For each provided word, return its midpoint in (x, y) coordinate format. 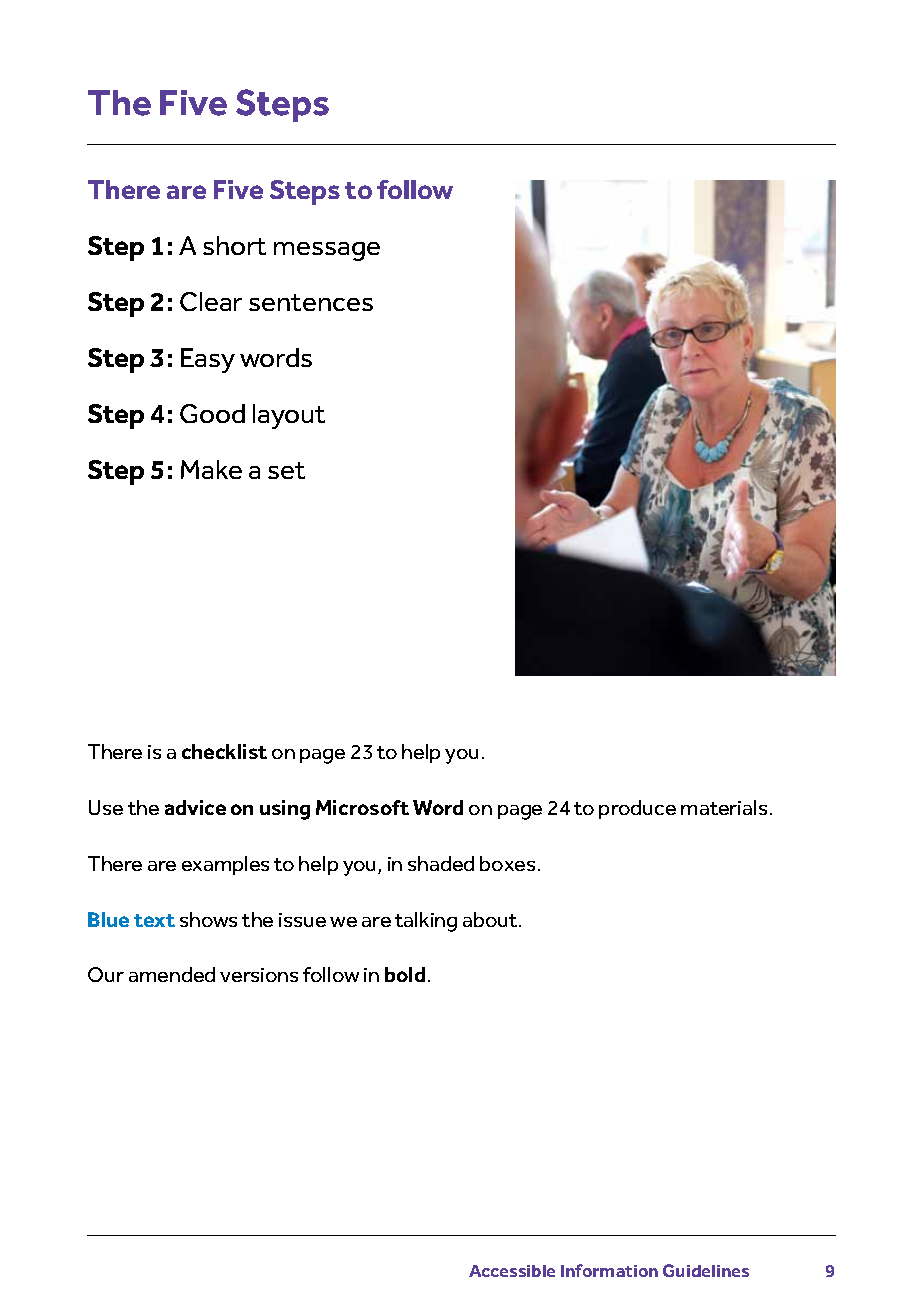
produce (637, 809)
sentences (311, 302)
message (327, 251)
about (491, 919)
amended (172, 974)
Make (211, 469)
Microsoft (362, 807)
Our (106, 974)
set (286, 470)
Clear (211, 301)
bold (405, 974)
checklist (224, 751)
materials (724, 807)
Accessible (512, 1271)
